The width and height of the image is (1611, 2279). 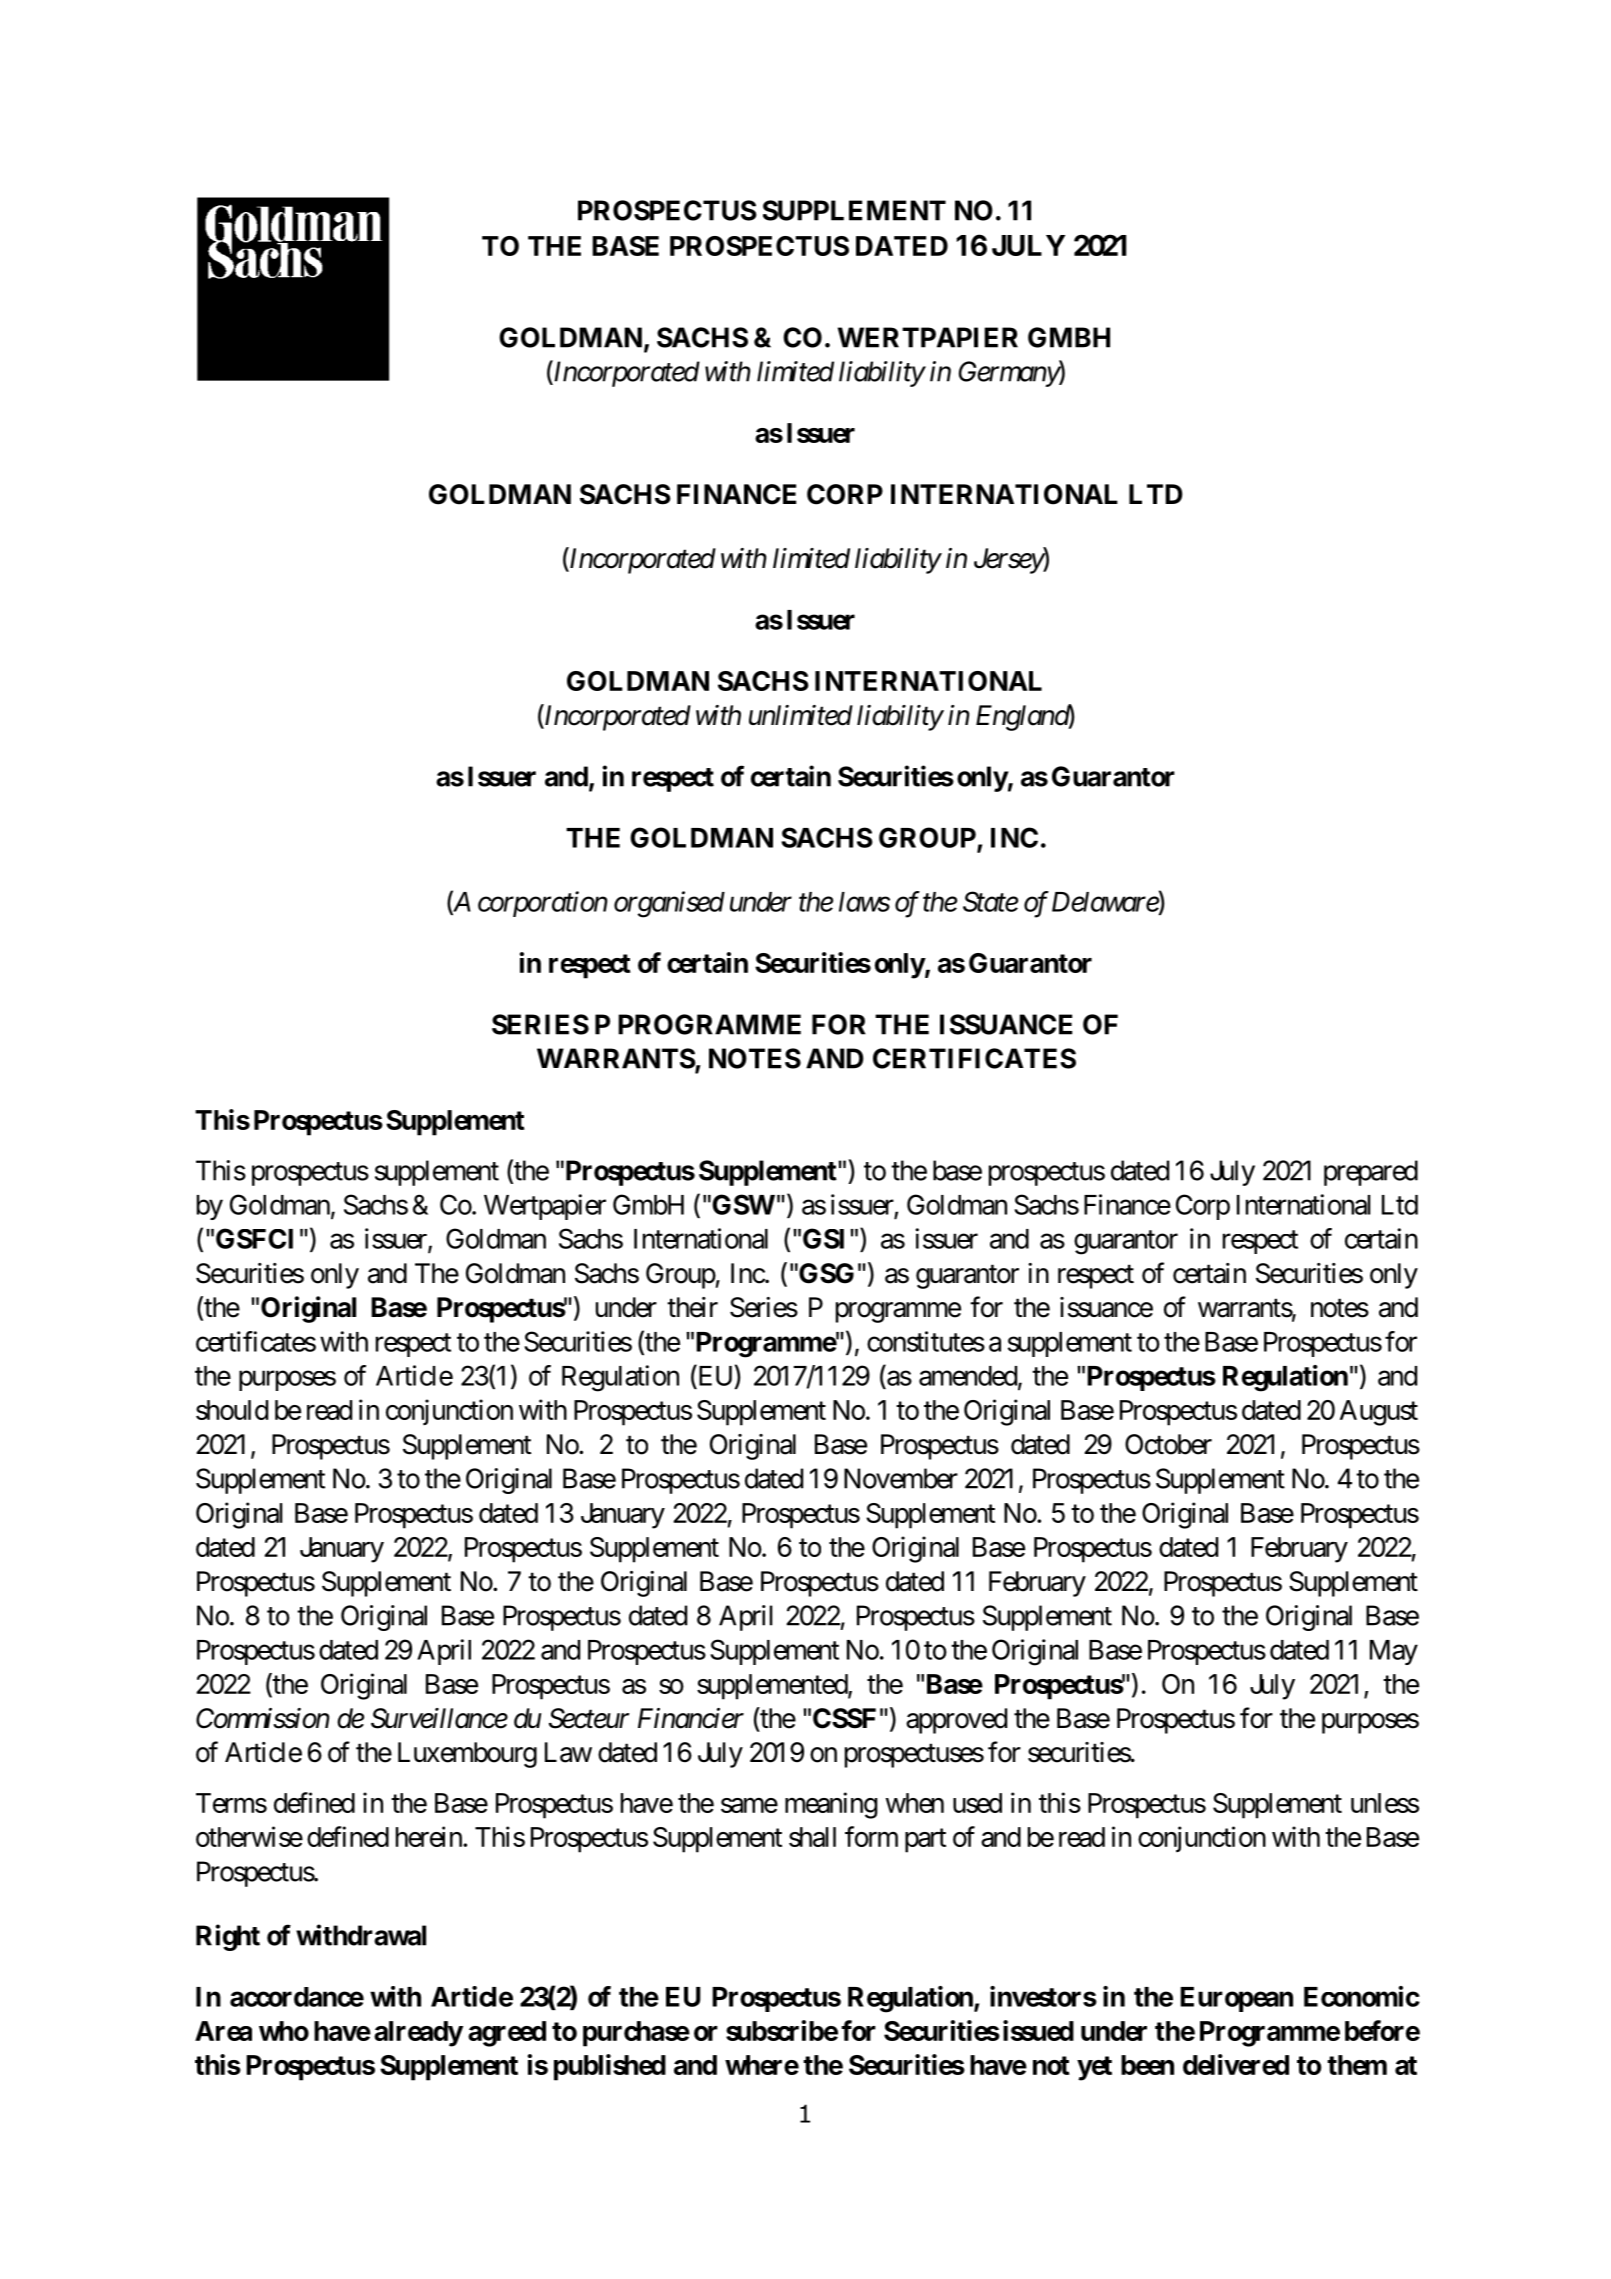 I want to click on organised, so click(x=669, y=904).
